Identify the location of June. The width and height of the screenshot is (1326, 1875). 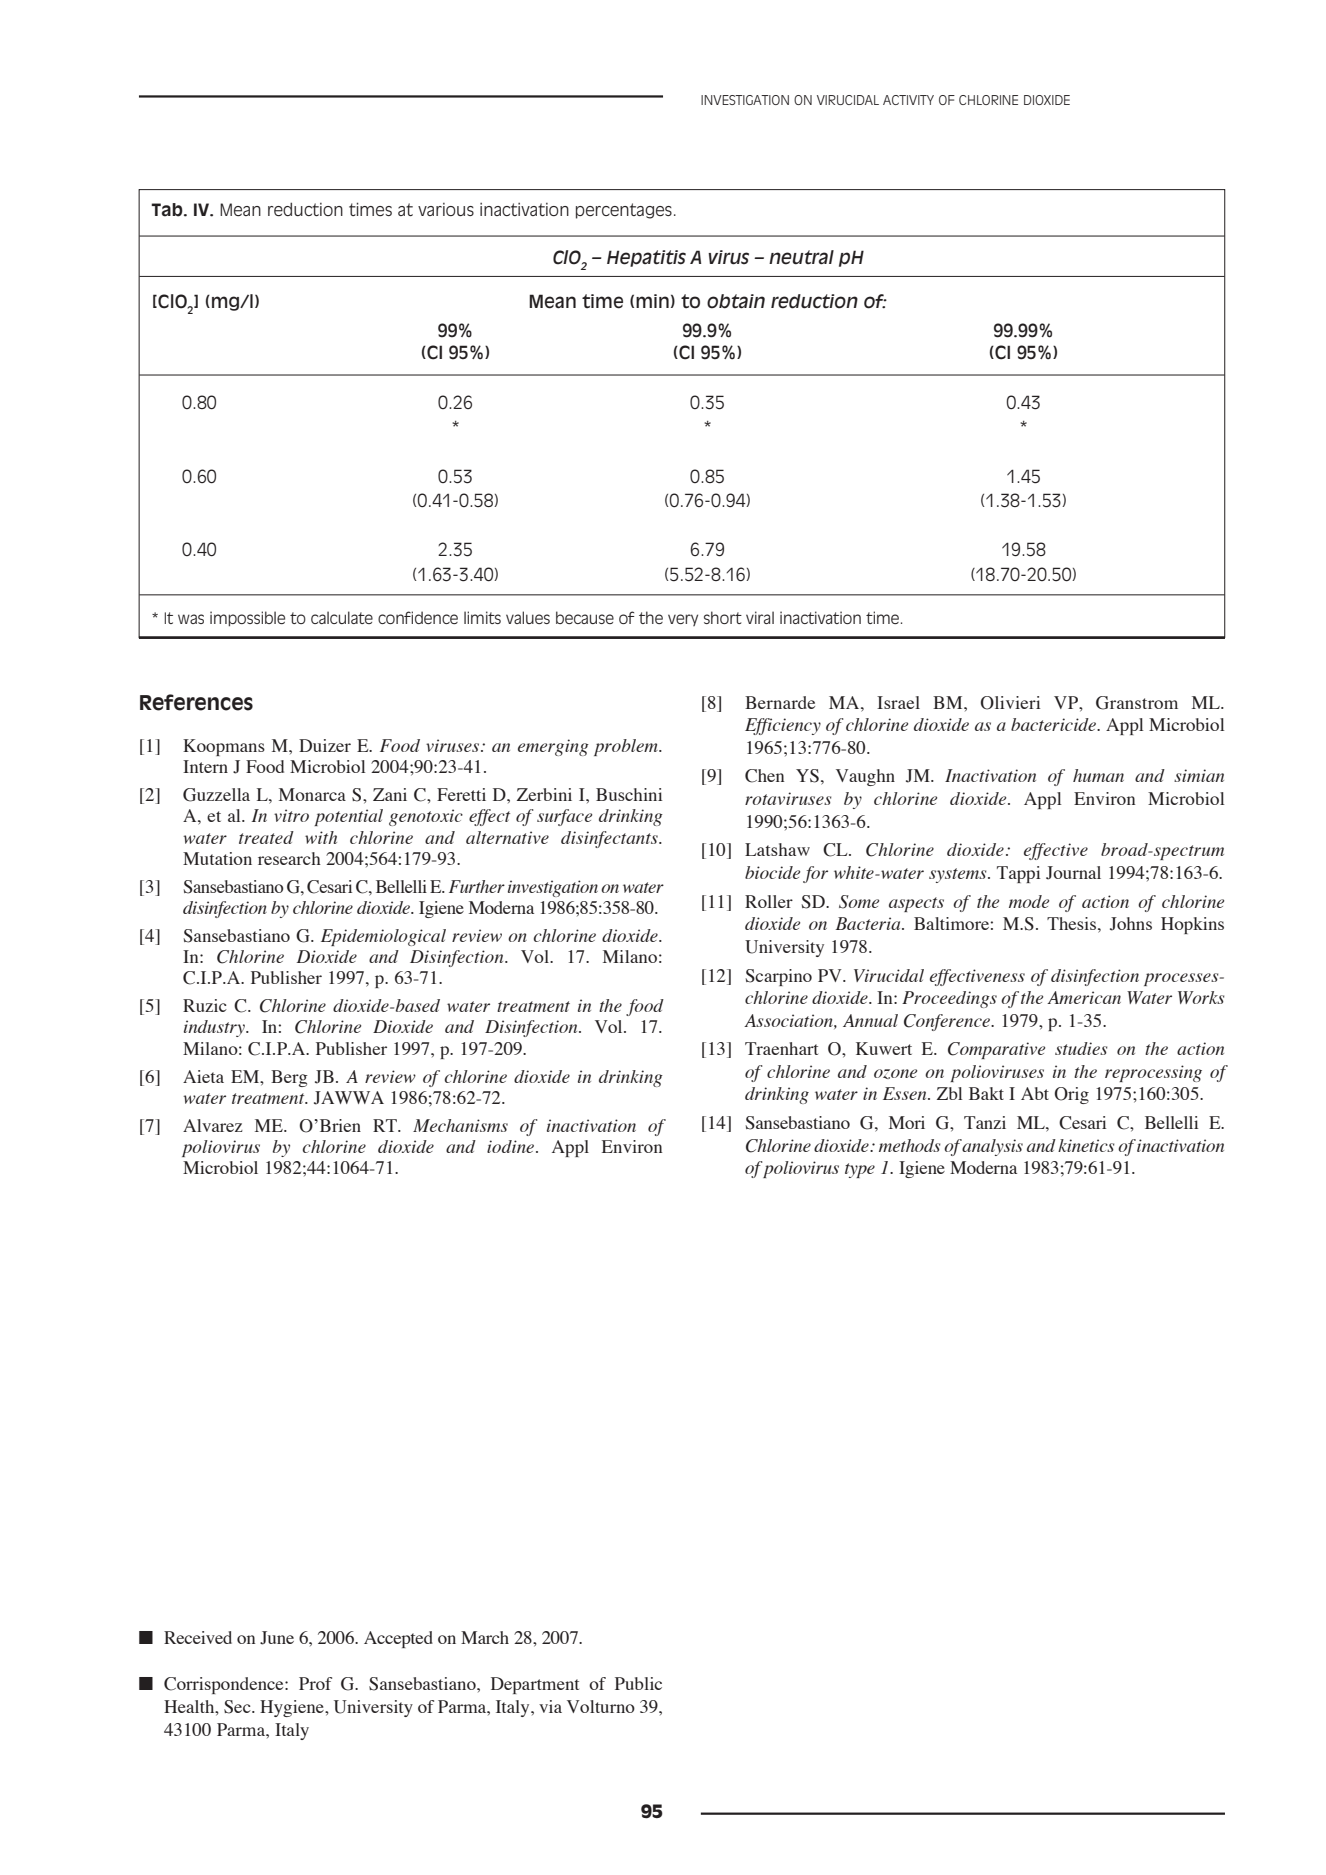
(277, 1638).
